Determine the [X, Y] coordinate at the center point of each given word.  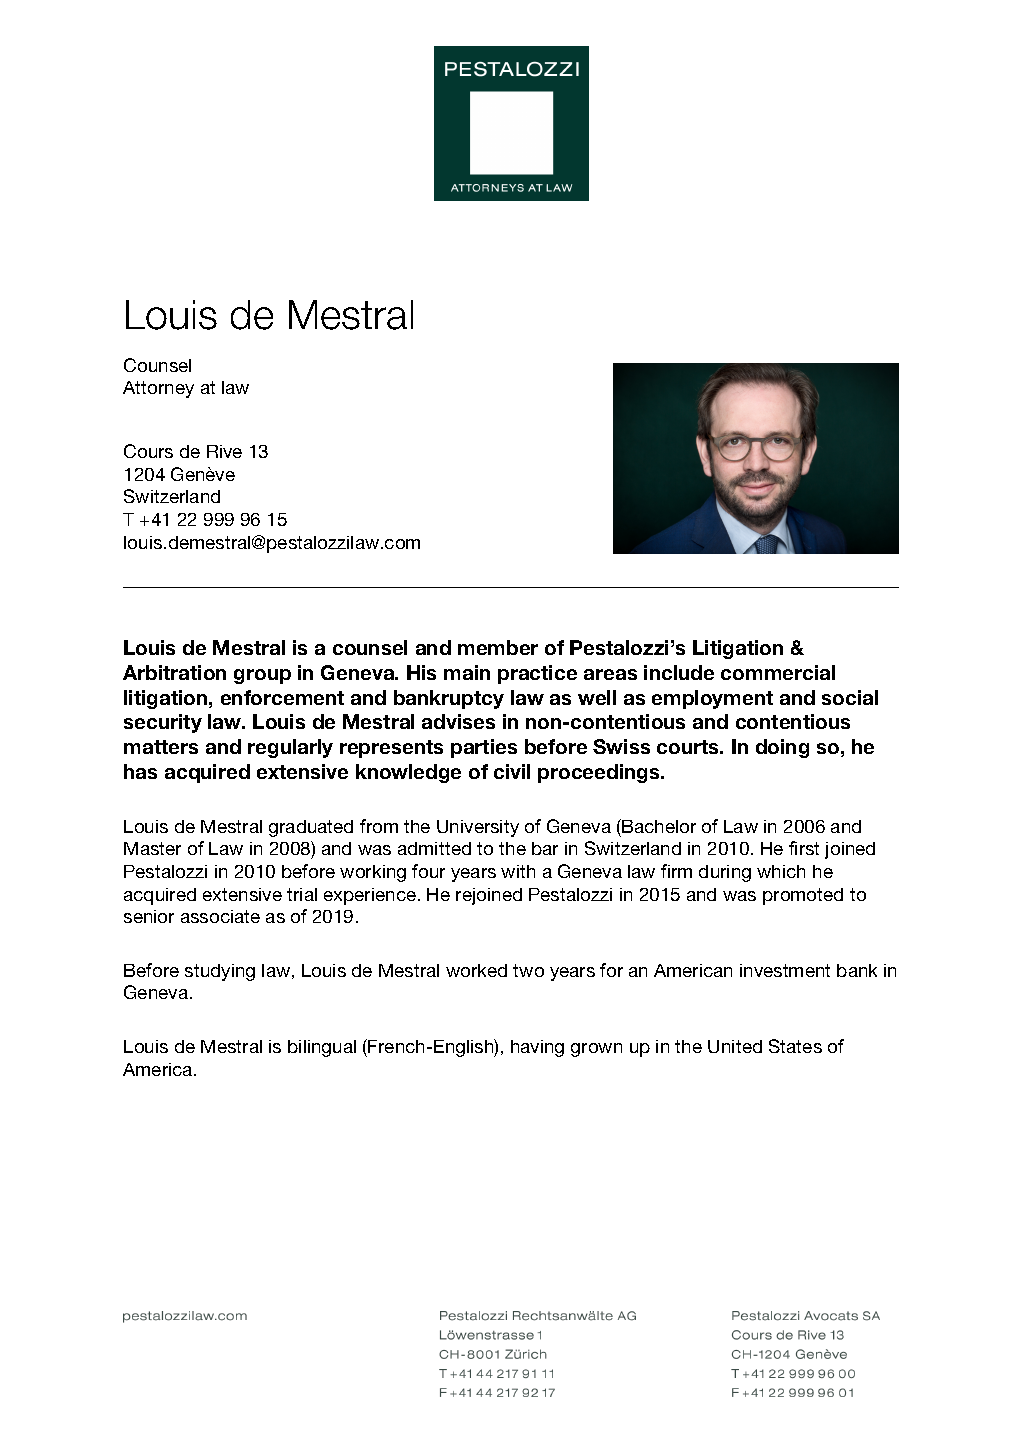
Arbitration [174, 672]
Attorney [158, 389]
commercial [778, 672]
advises [458, 721]
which [781, 871]
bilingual [322, 1048]
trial [302, 894]
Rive [224, 451]
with [518, 871]
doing [782, 748]
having [537, 1048]
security [163, 723]
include [679, 672]
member [498, 647]
